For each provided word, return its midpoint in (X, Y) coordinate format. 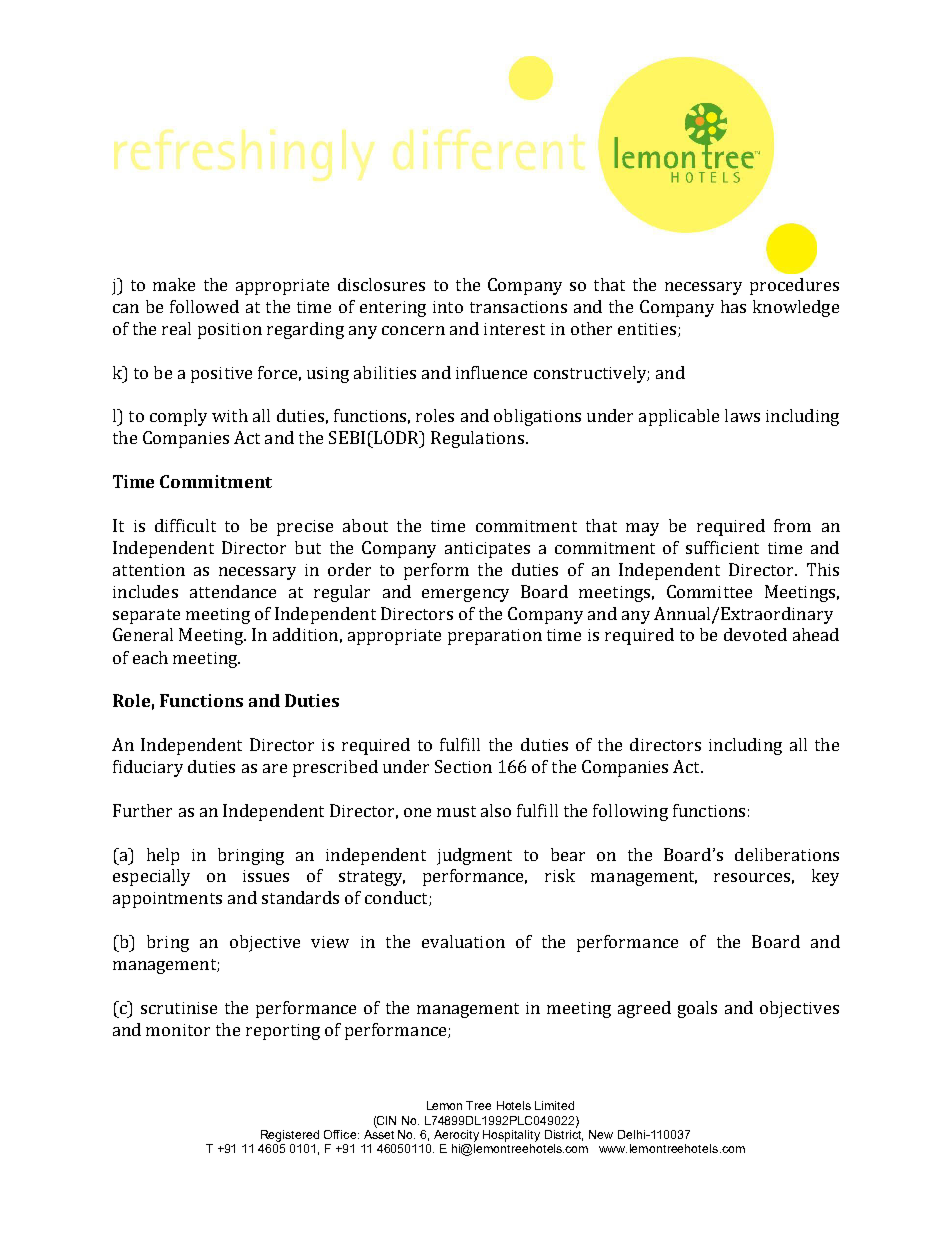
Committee (709, 591)
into (448, 307)
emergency (465, 595)
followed (204, 306)
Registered (290, 1136)
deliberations (787, 854)
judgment (474, 856)
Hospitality (511, 1136)
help (163, 856)
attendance (233, 591)
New (601, 1134)
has (733, 306)
